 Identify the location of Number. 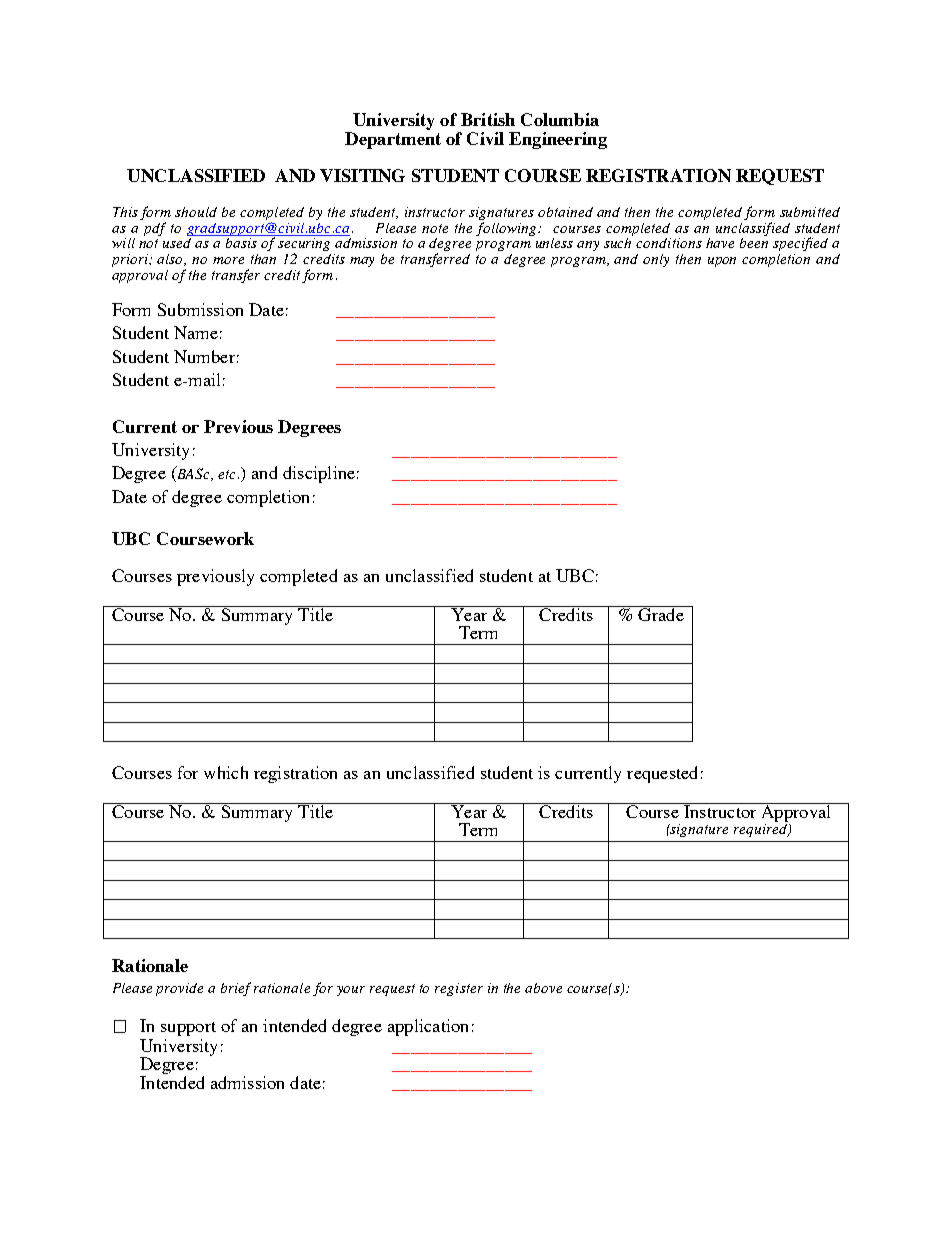
(204, 356).
